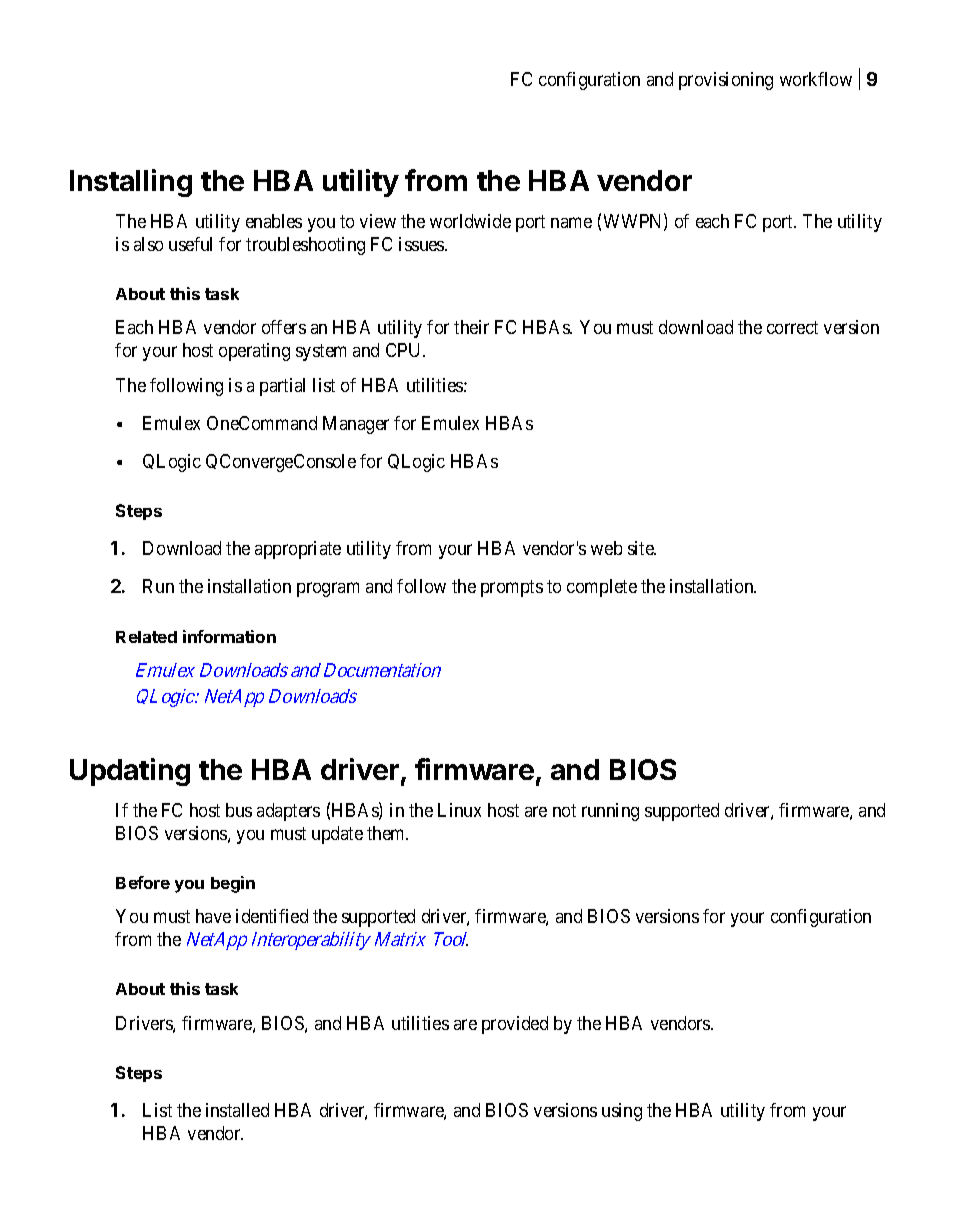 This document has width=958, height=1232. What do you see at coordinates (610, 812) in the document?
I see `running` at bounding box center [610, 812].
